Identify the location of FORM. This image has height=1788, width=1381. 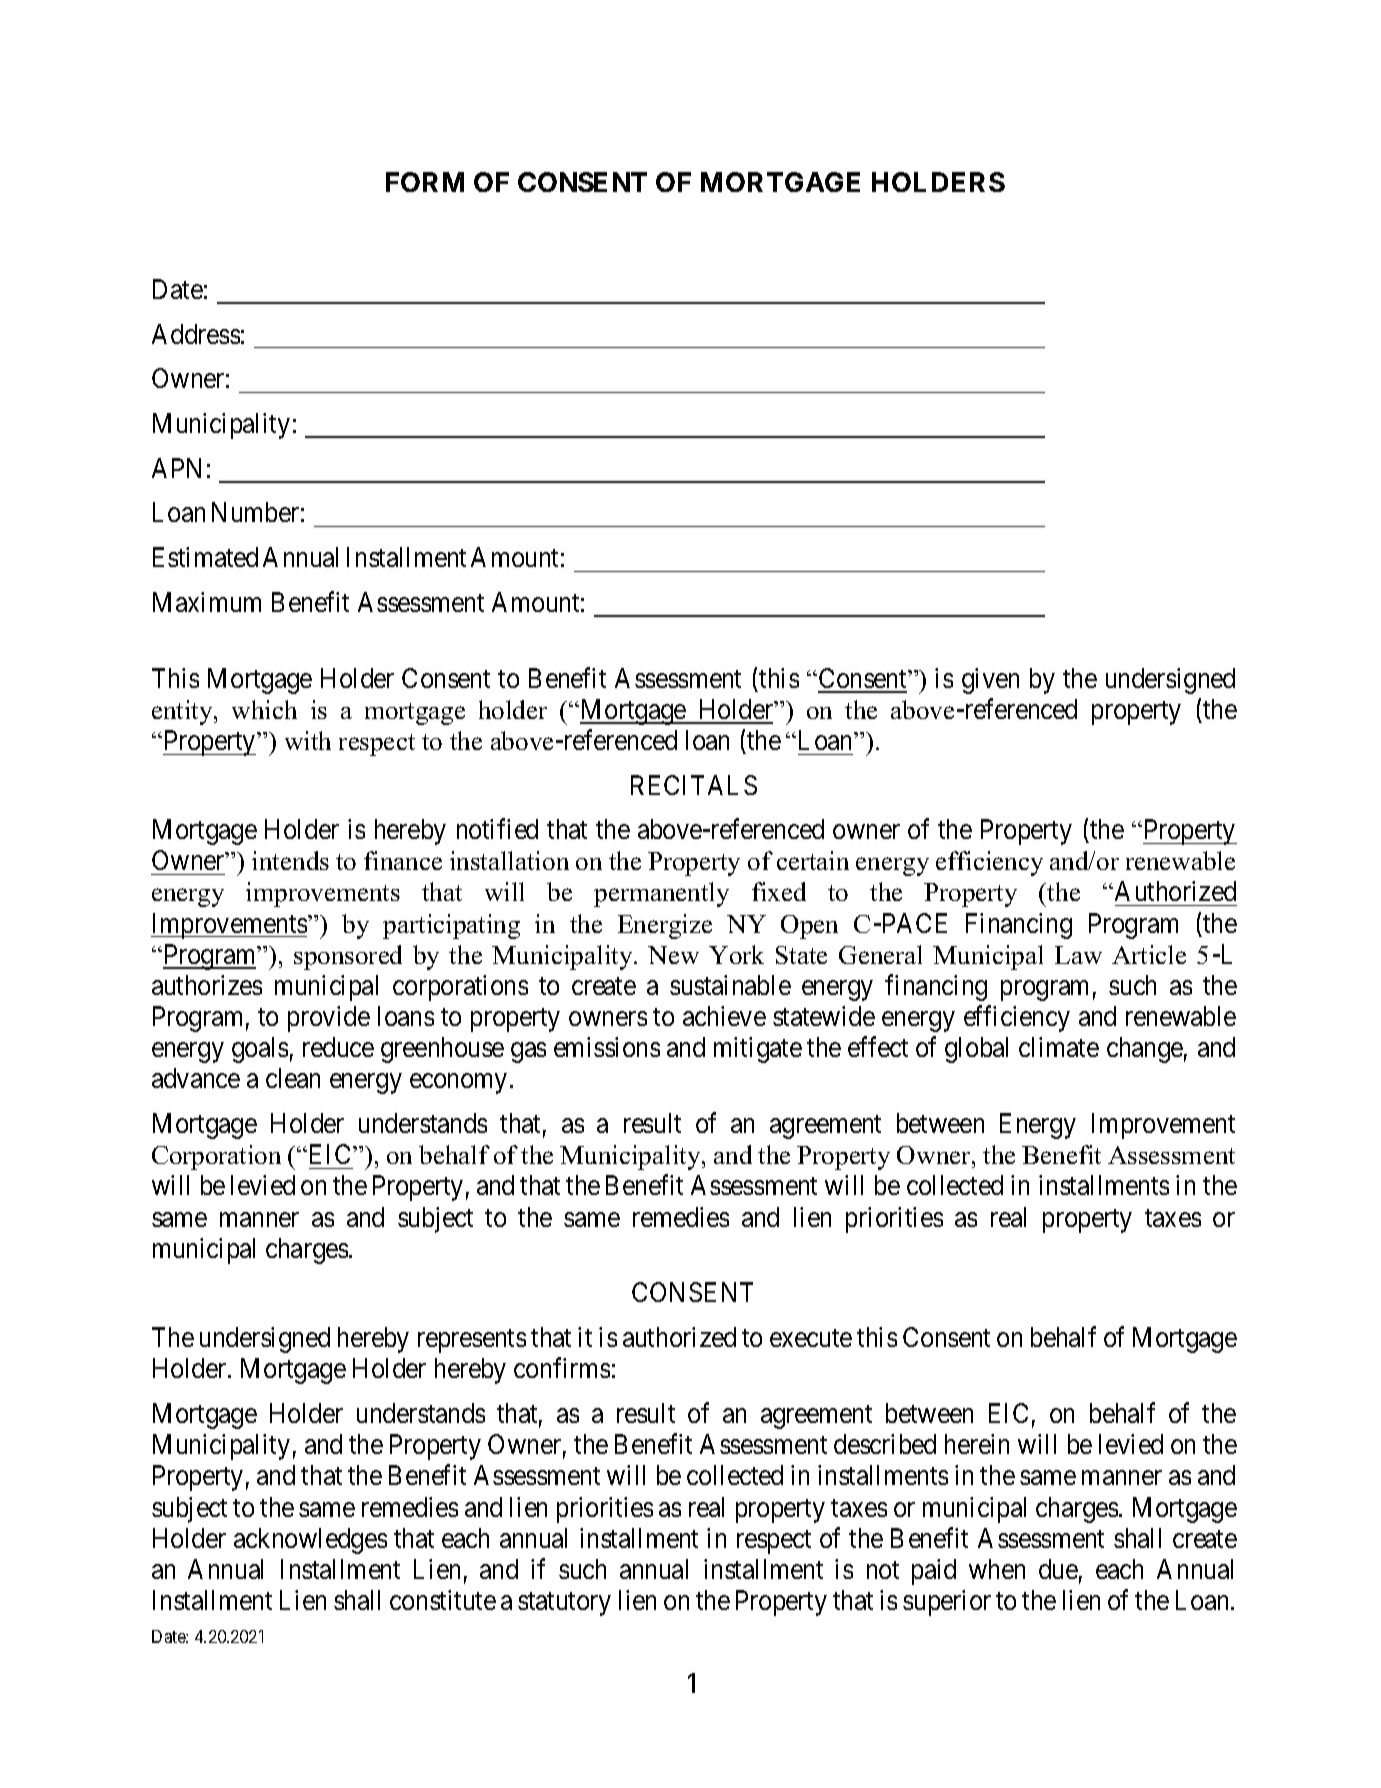
(425, 182).
